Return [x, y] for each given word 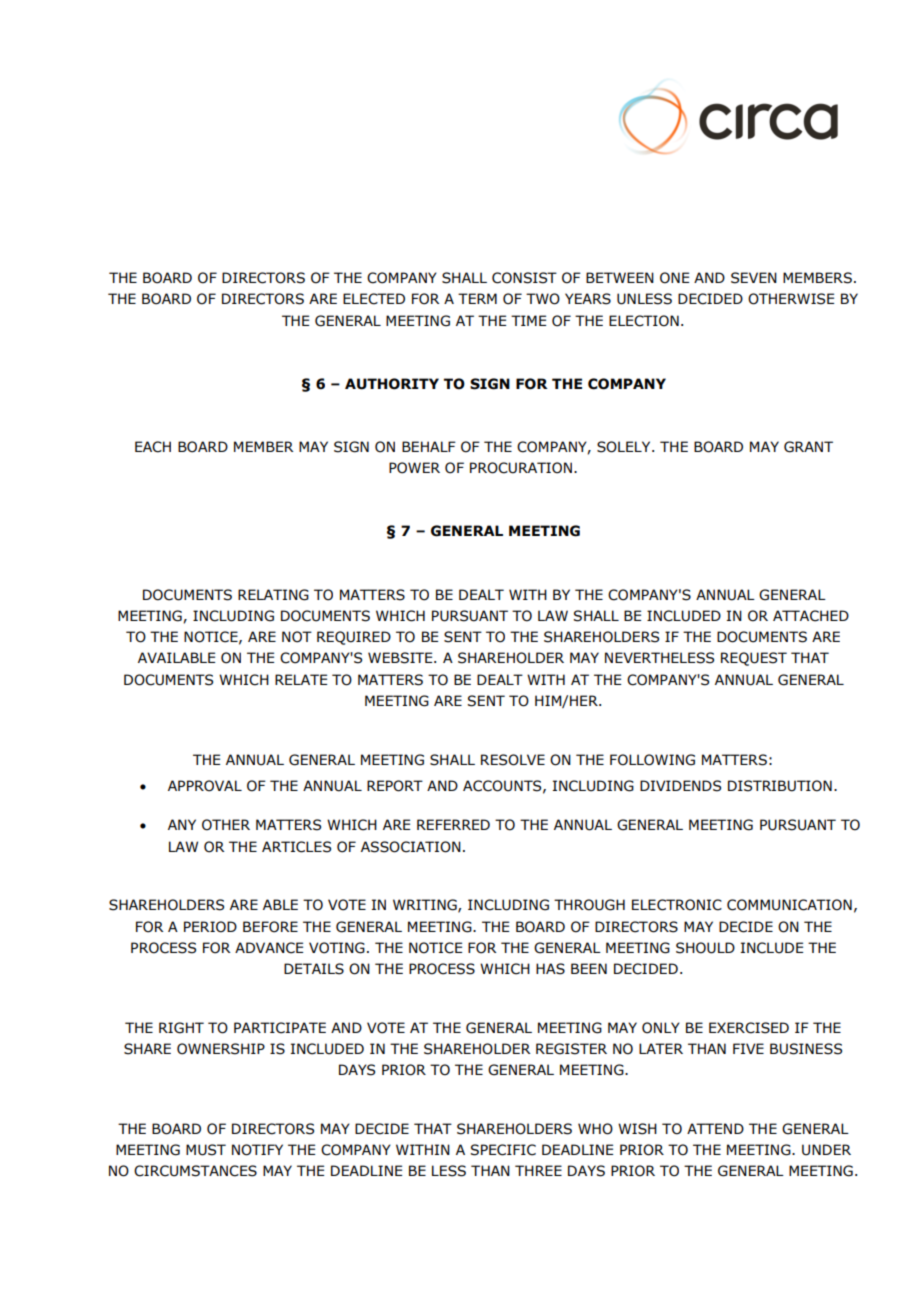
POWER [414, 468]
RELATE [301, 679]
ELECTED [374, 299]
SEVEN [754, 278]
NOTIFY [257, 1150]
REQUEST [754, 659]
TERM [477, 298]
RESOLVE [513, 760]
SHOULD [705, 948]
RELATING [273, 595]
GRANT [808, 447]
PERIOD [210, 927]
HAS [550, 969]
